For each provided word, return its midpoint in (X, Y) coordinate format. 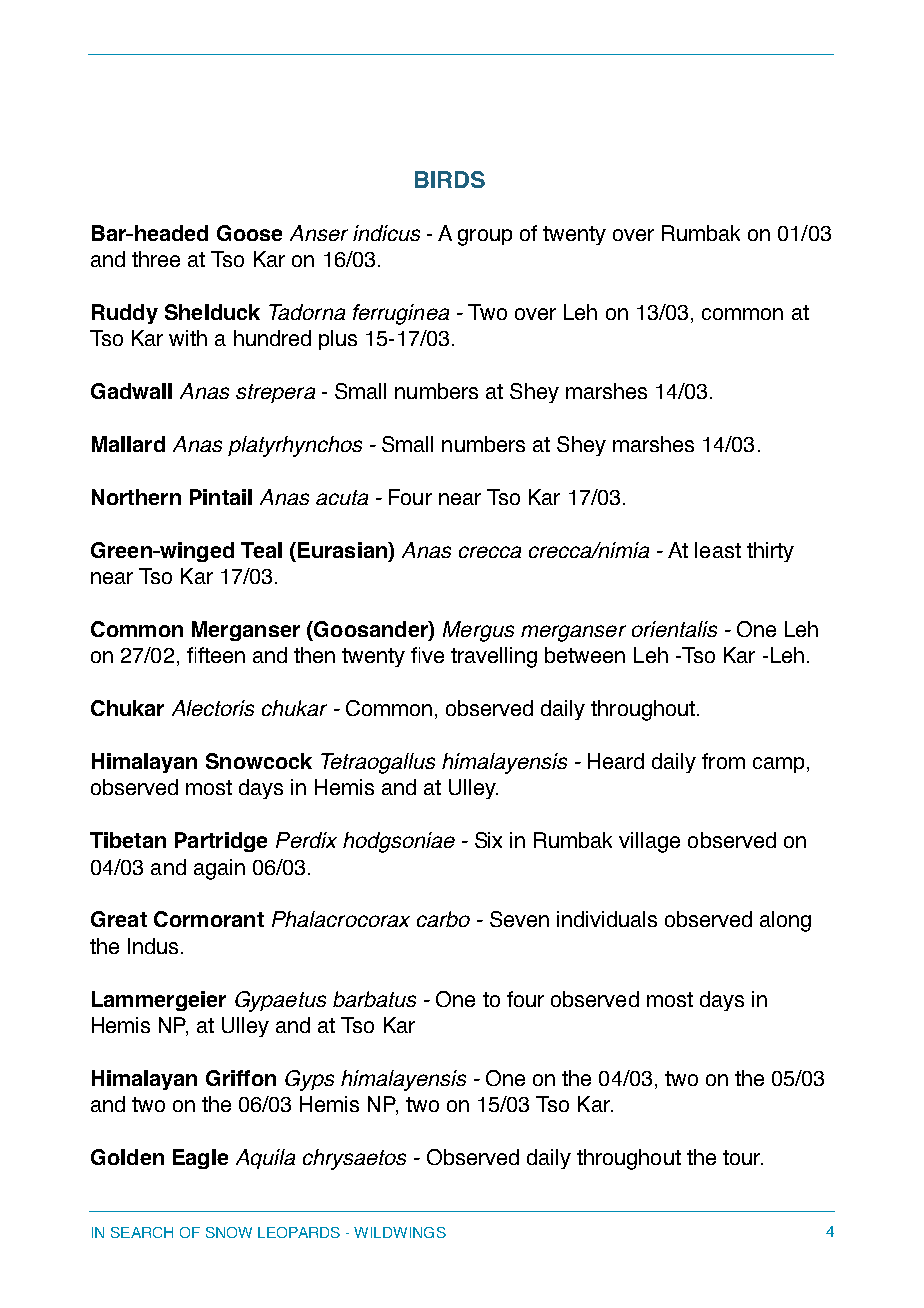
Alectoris (213, 708)
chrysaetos (354, 1159)
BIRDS (450, 179)
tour (743, 1157)
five (427, 655)
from (723, 761)
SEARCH (142, 1232)
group (485, 237)
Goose (249, 233)
